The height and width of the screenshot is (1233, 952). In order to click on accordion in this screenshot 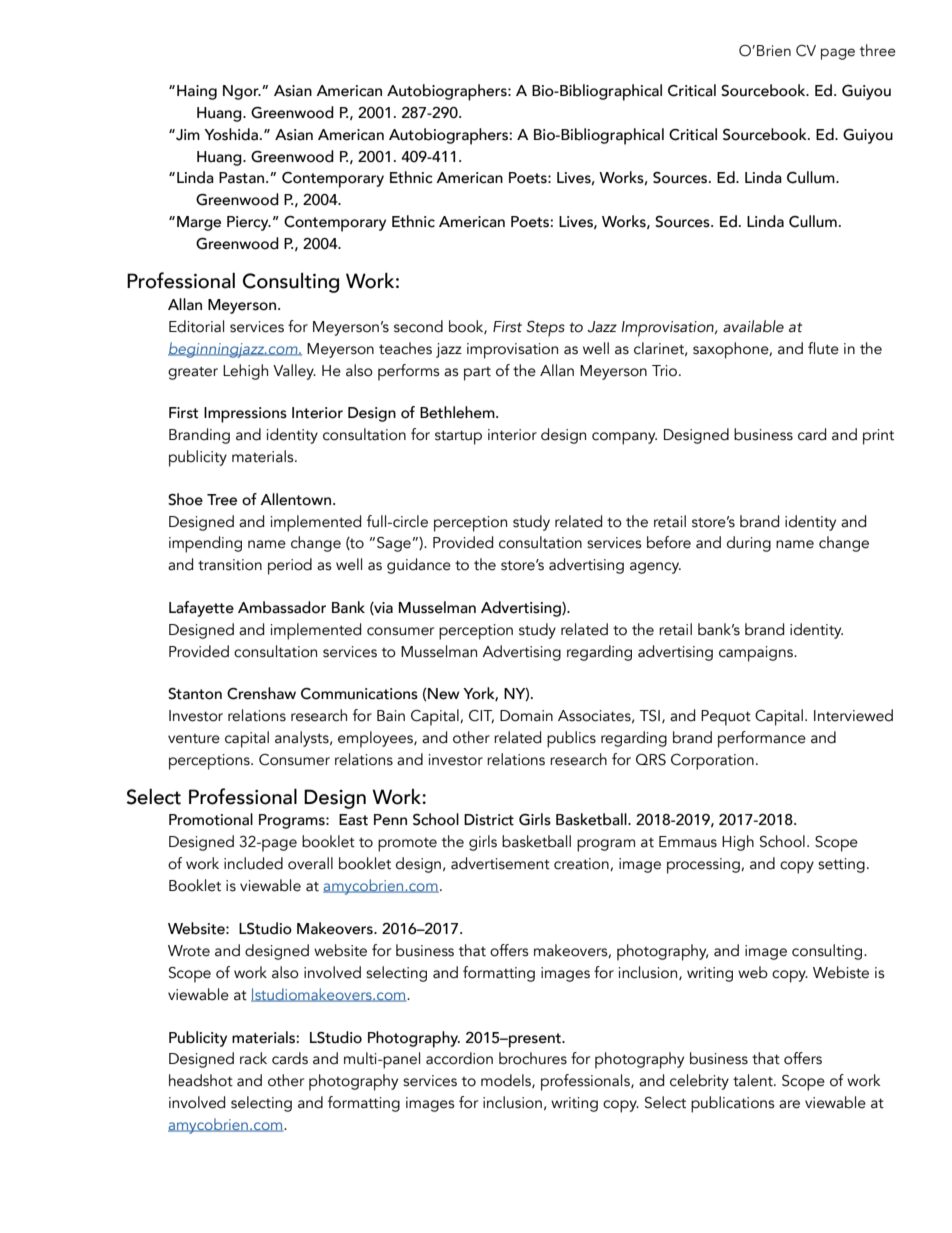, I will do `click(459, 1058)`.
